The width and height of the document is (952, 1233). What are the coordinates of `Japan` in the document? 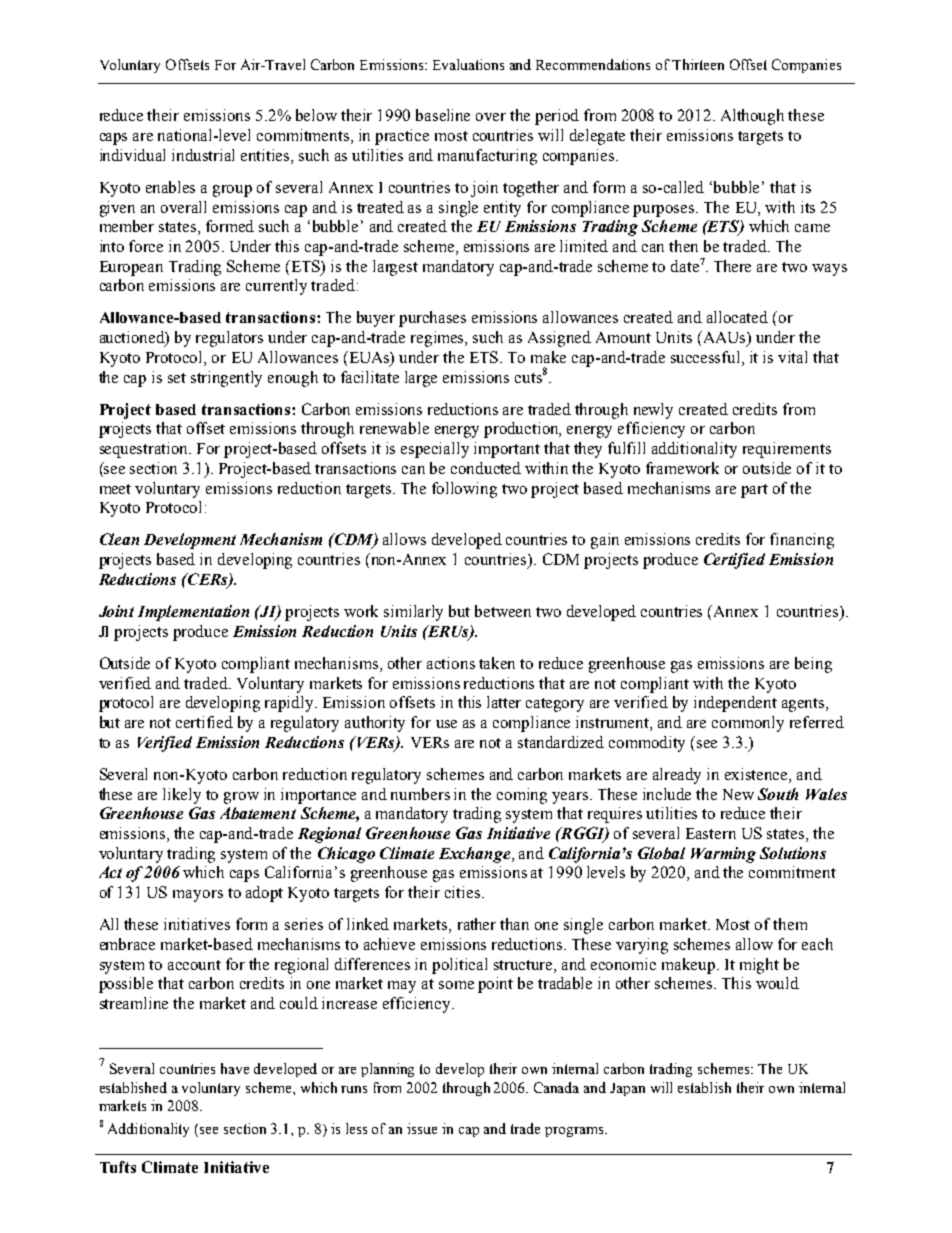 It's located at (627, 1089).
